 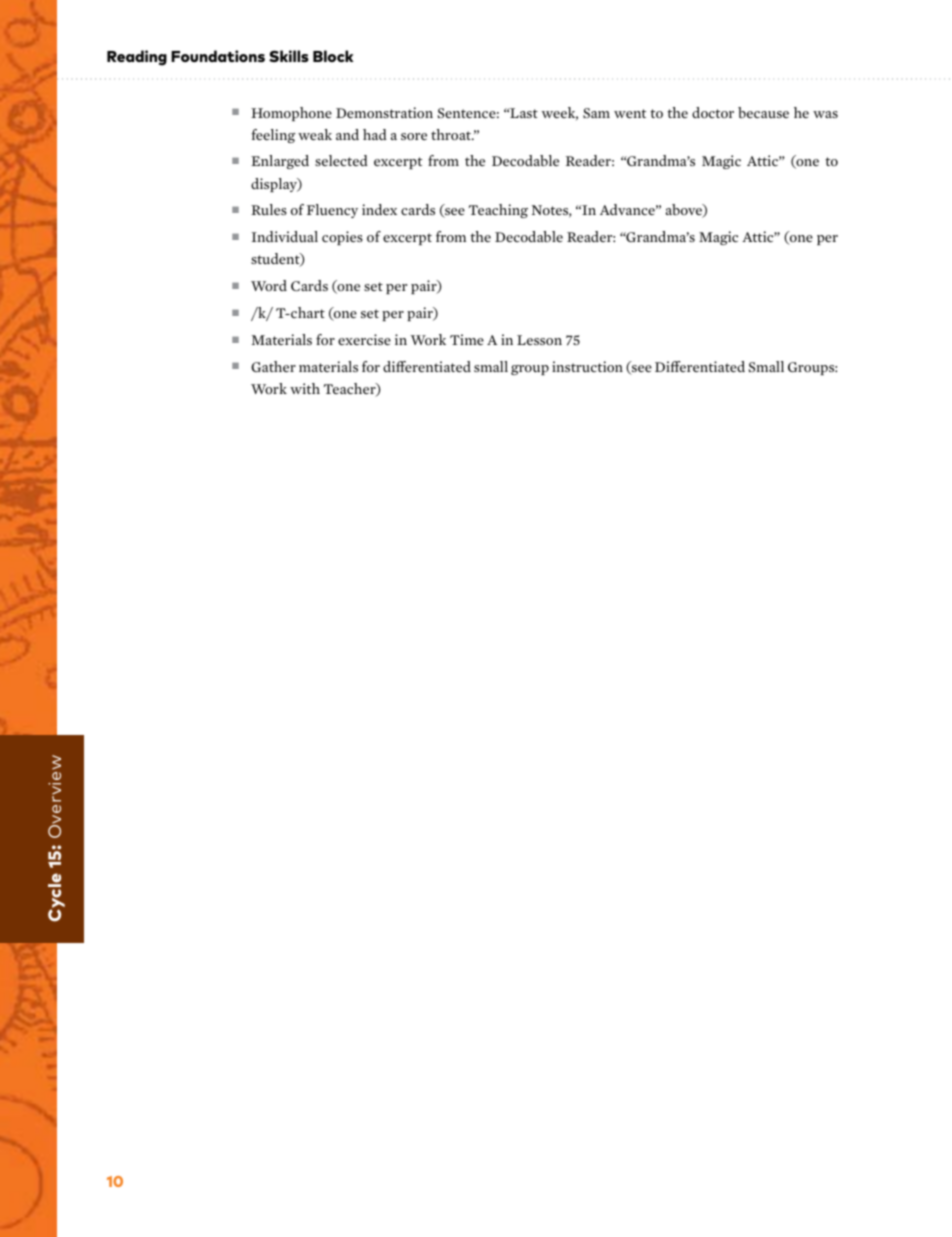 What do you see at coordinates (713, 112) in the image?
I see `doctor` at bounding box center [713, 112].
